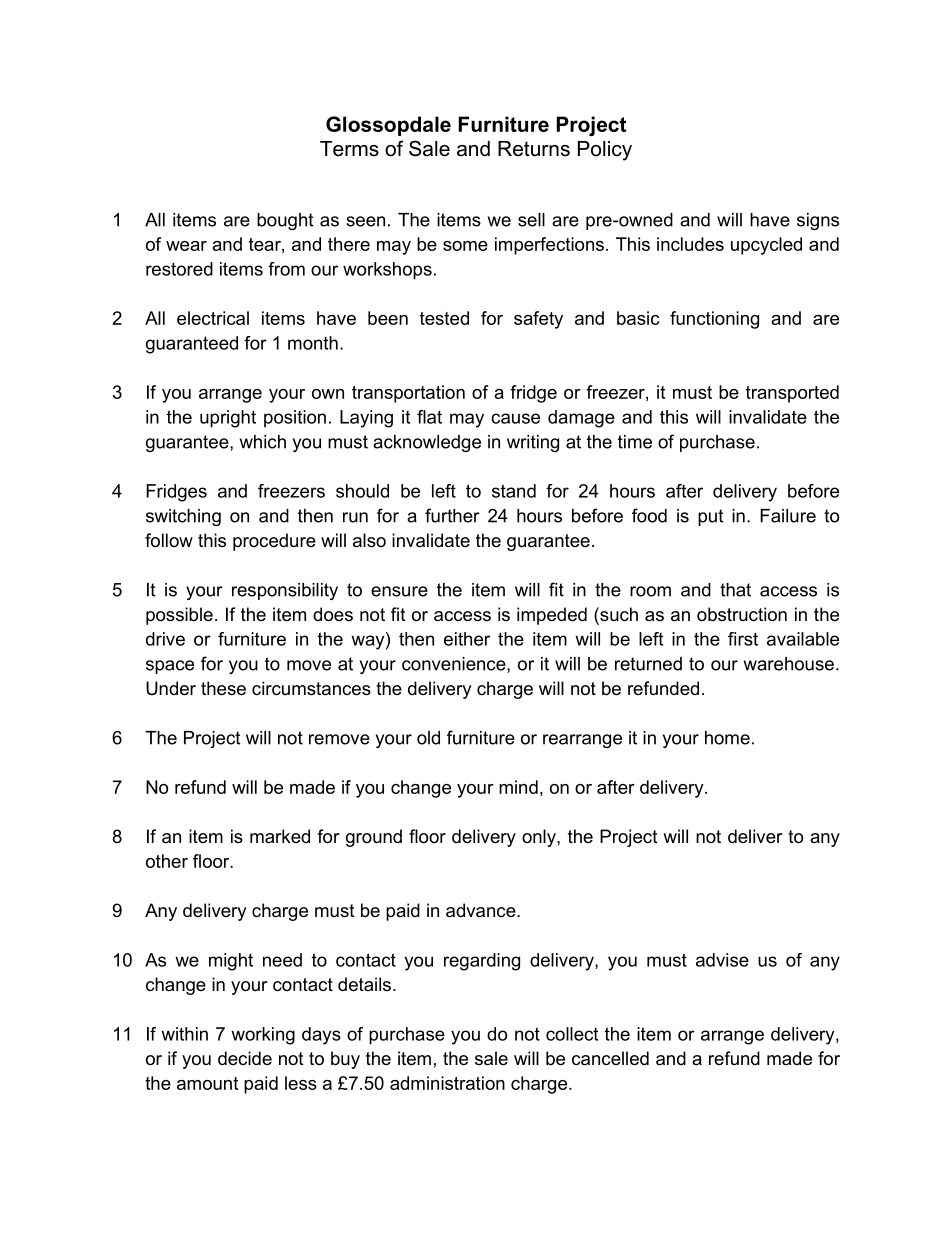  I want to click on bought, so click(285, 221).
